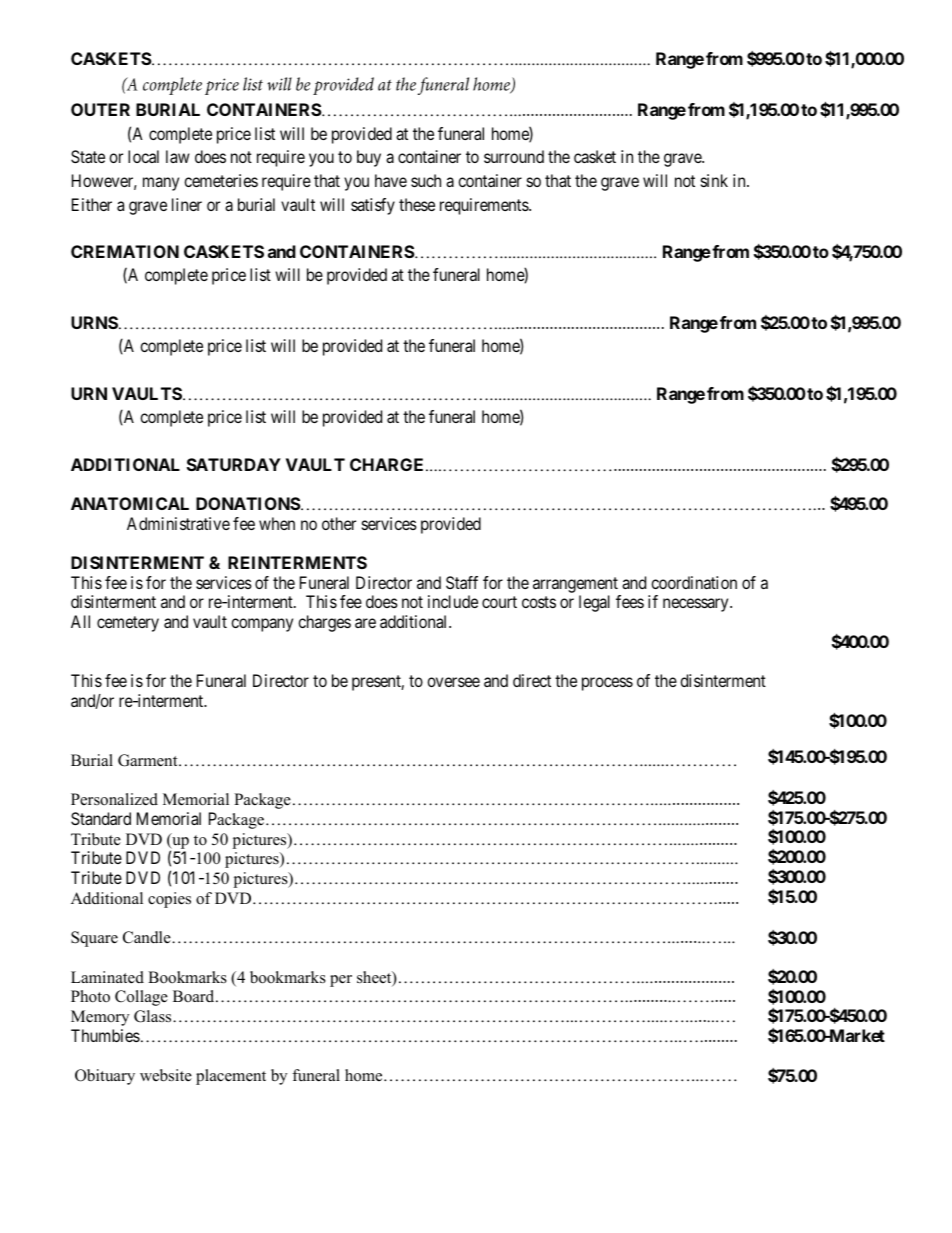 The image size is (952, 1233). Describe the element at coordinates (697, 605) in the screenshot. I see `necessary` at that location.
